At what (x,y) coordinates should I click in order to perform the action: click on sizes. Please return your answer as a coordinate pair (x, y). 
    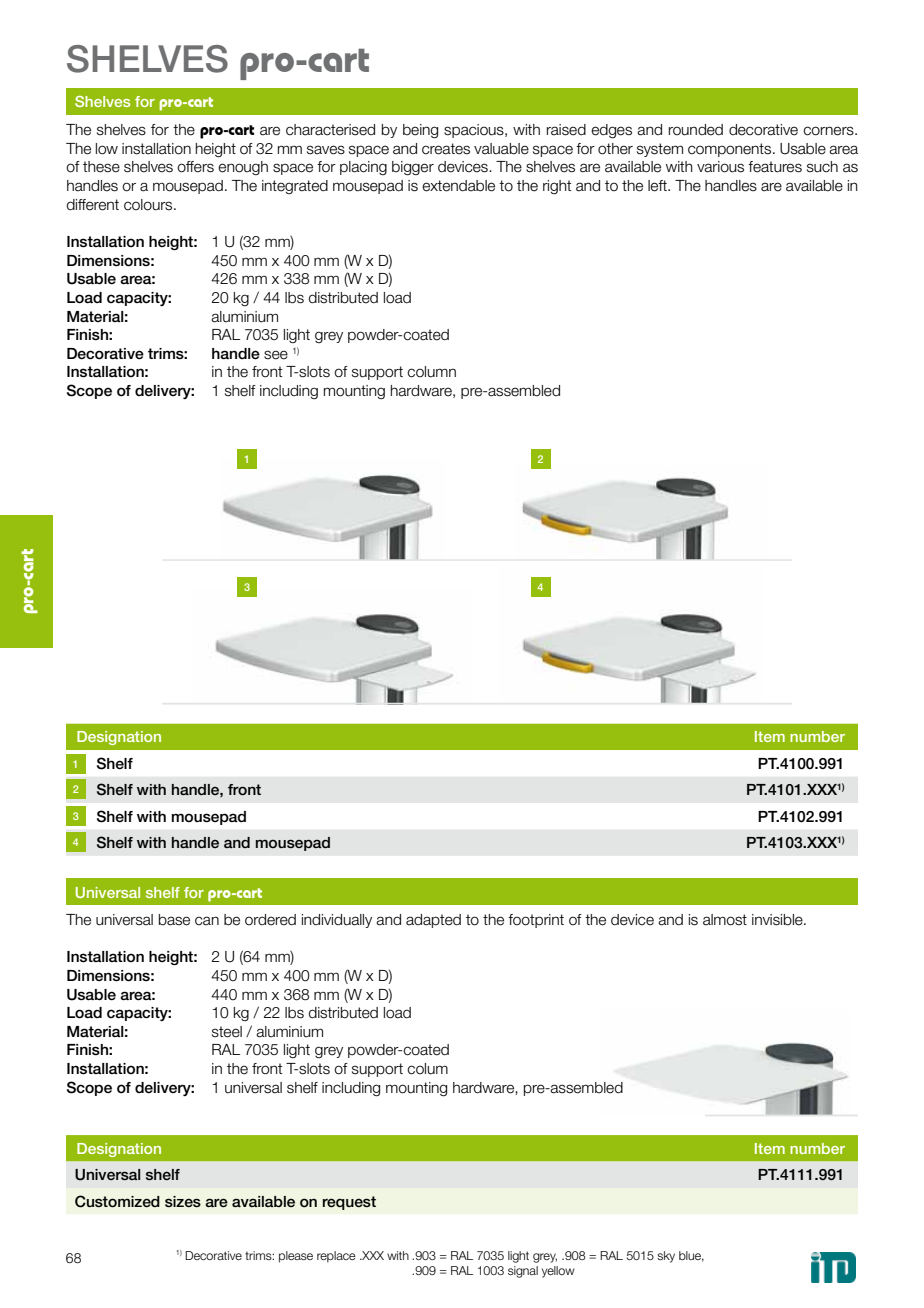
    Looking at the image, I should click on (183, 1202).
